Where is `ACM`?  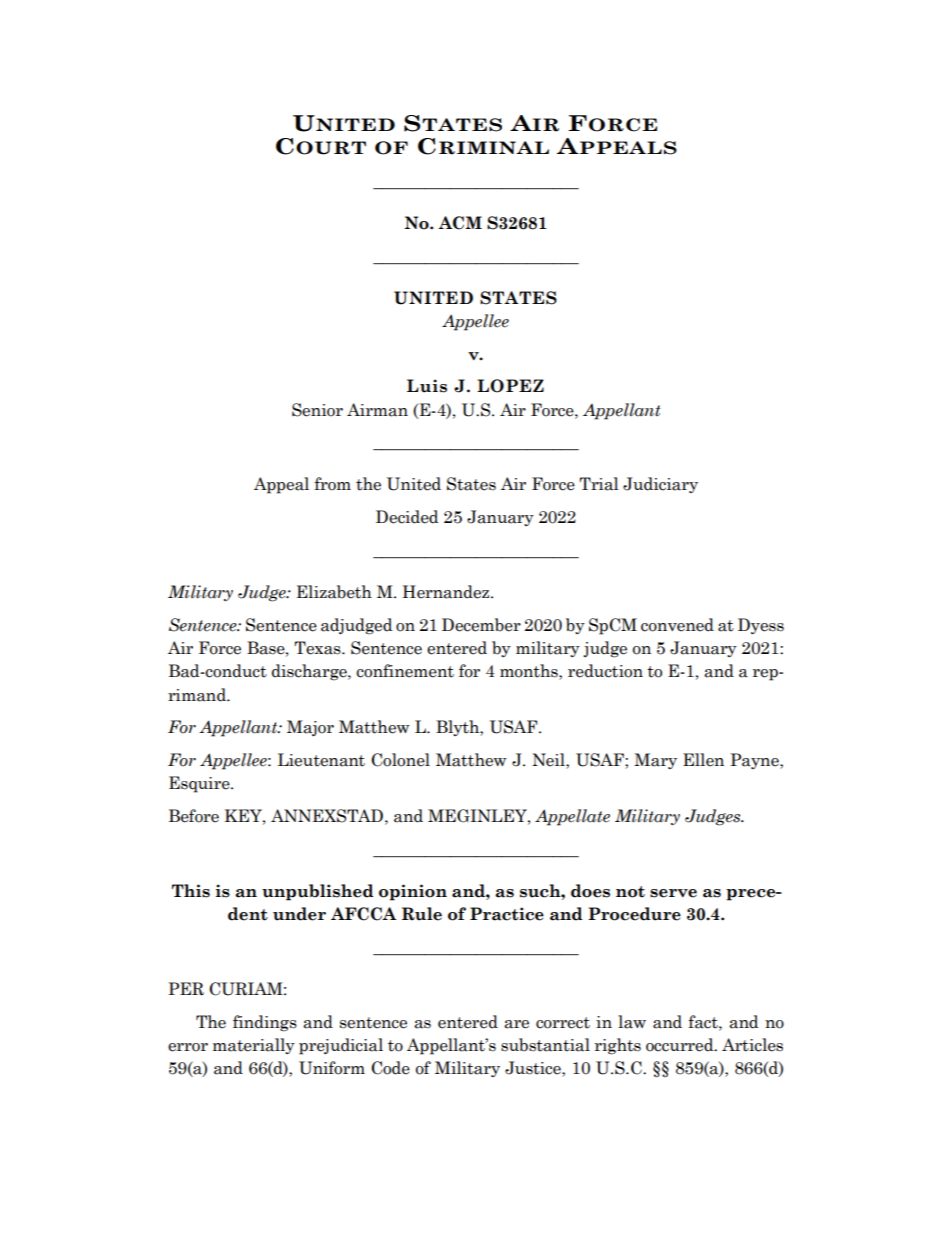 ACM is located at coordinates (460, 223).
